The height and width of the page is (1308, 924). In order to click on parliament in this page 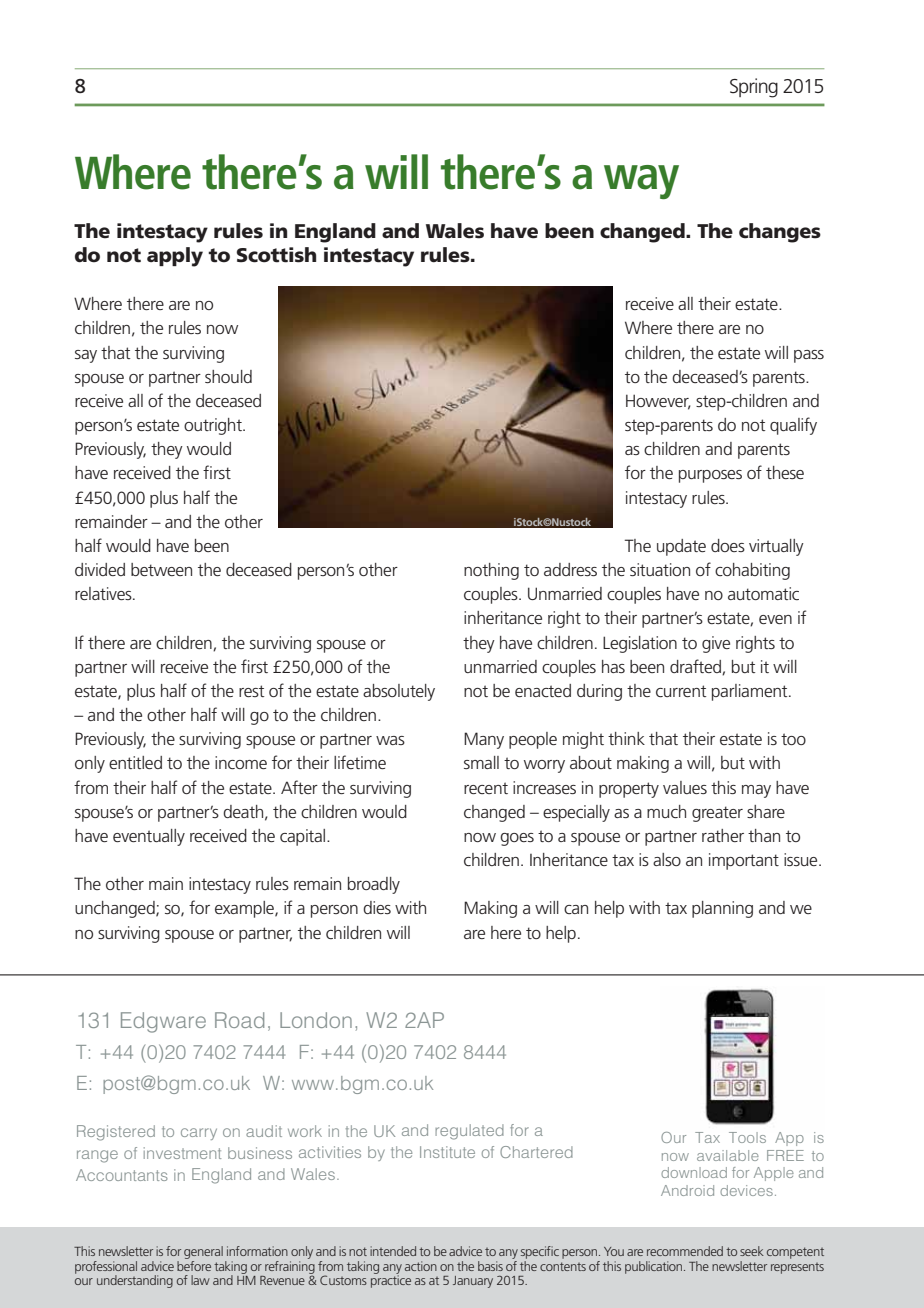, I will do `click(751, 692)`.
